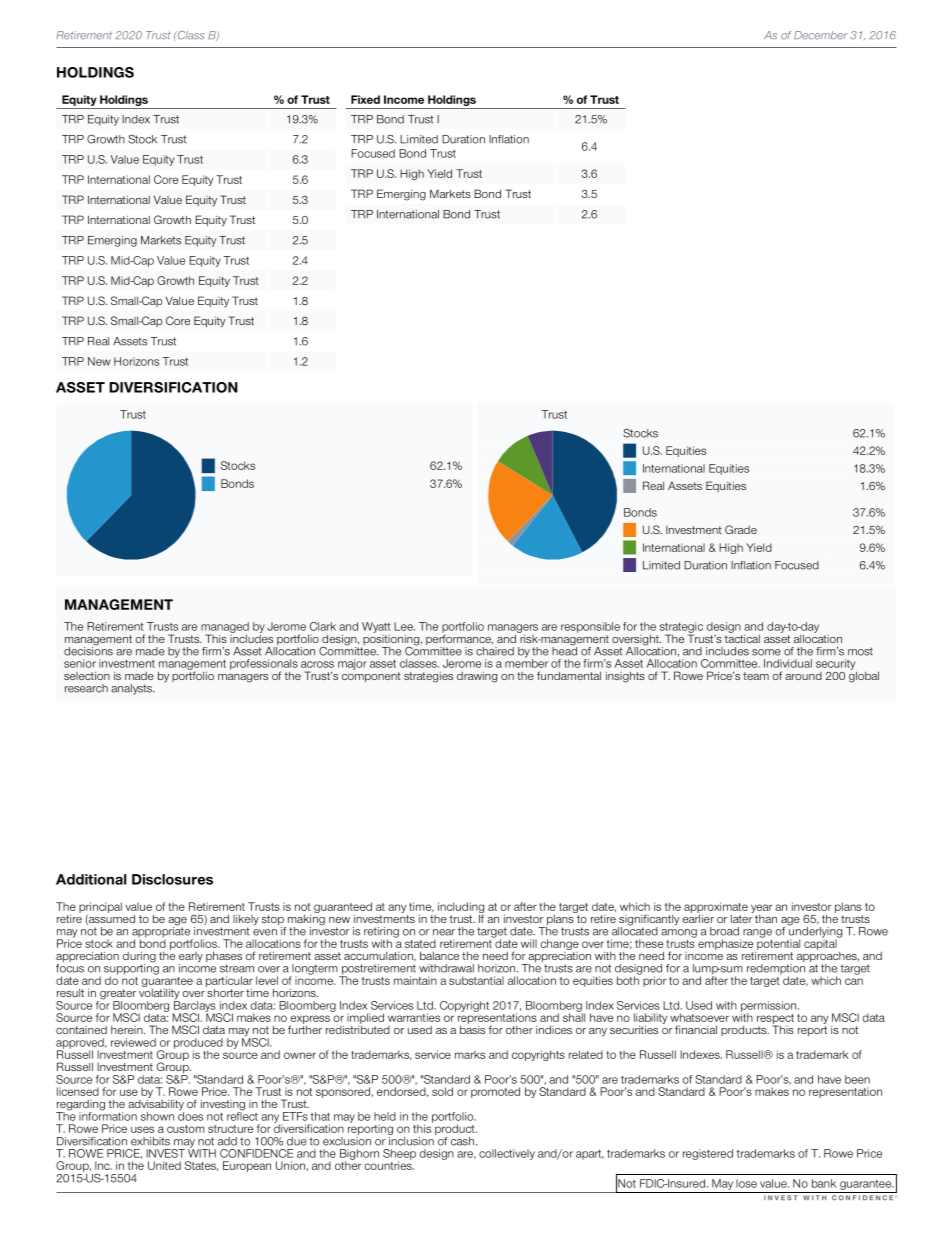 Image resolution: width=952 pixels, height=1233 pixels. What do you see at coordinates (821, 35) in the image?
I see `December` at bounding box center [821, 35].
